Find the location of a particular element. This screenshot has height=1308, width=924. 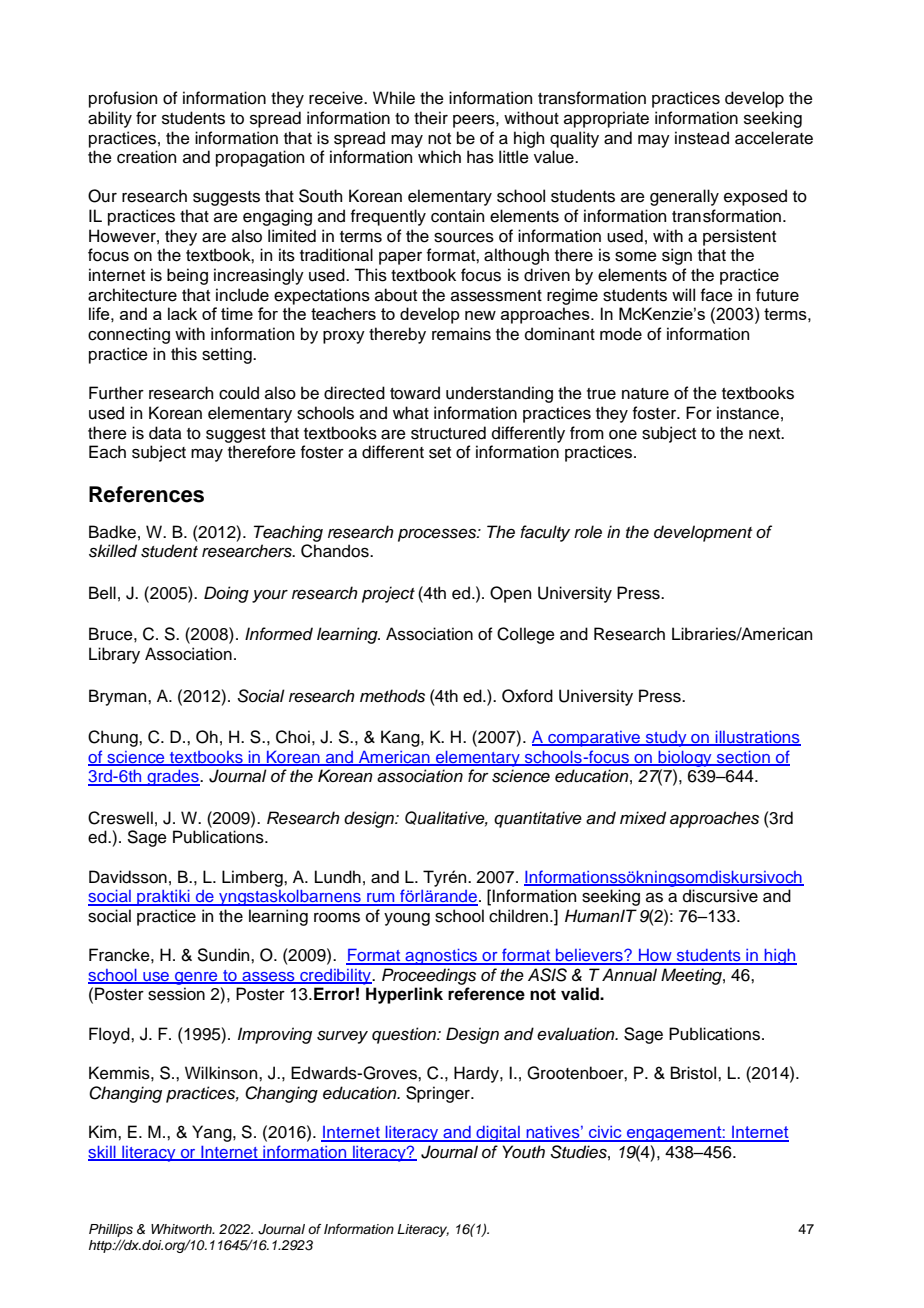

next is located at coordinates (766, 434).
